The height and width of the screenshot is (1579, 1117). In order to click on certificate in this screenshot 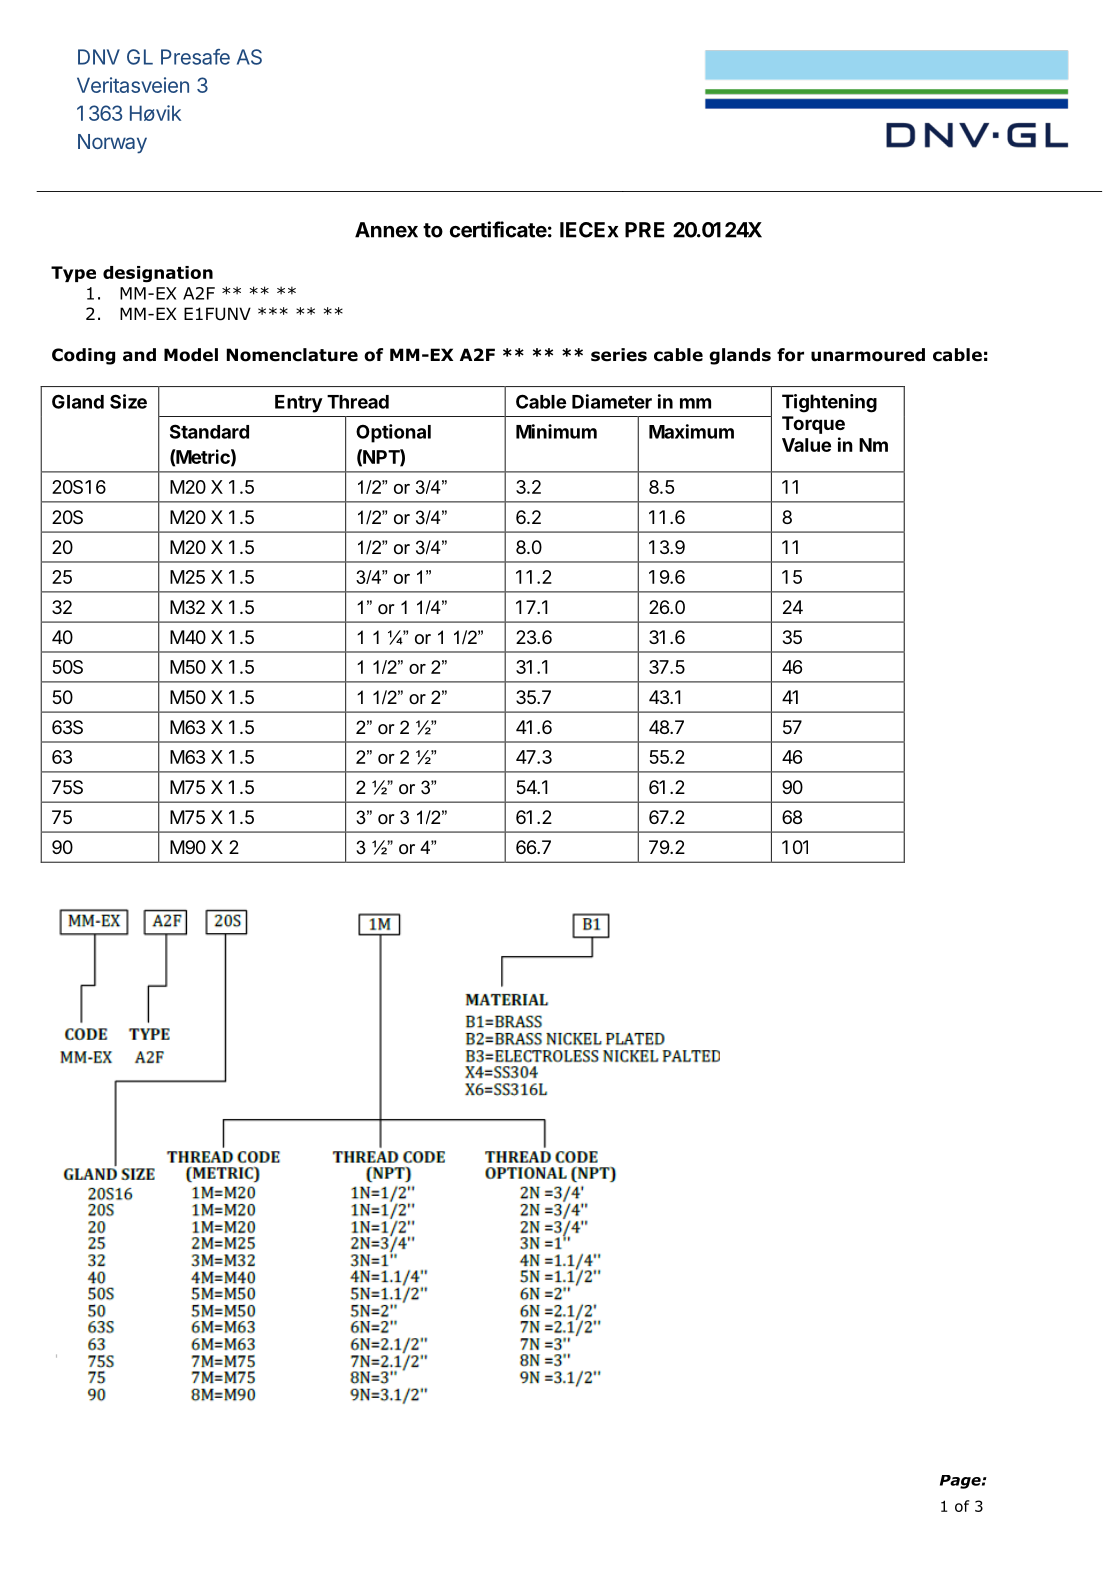, I will do `click(498, 229)`.
